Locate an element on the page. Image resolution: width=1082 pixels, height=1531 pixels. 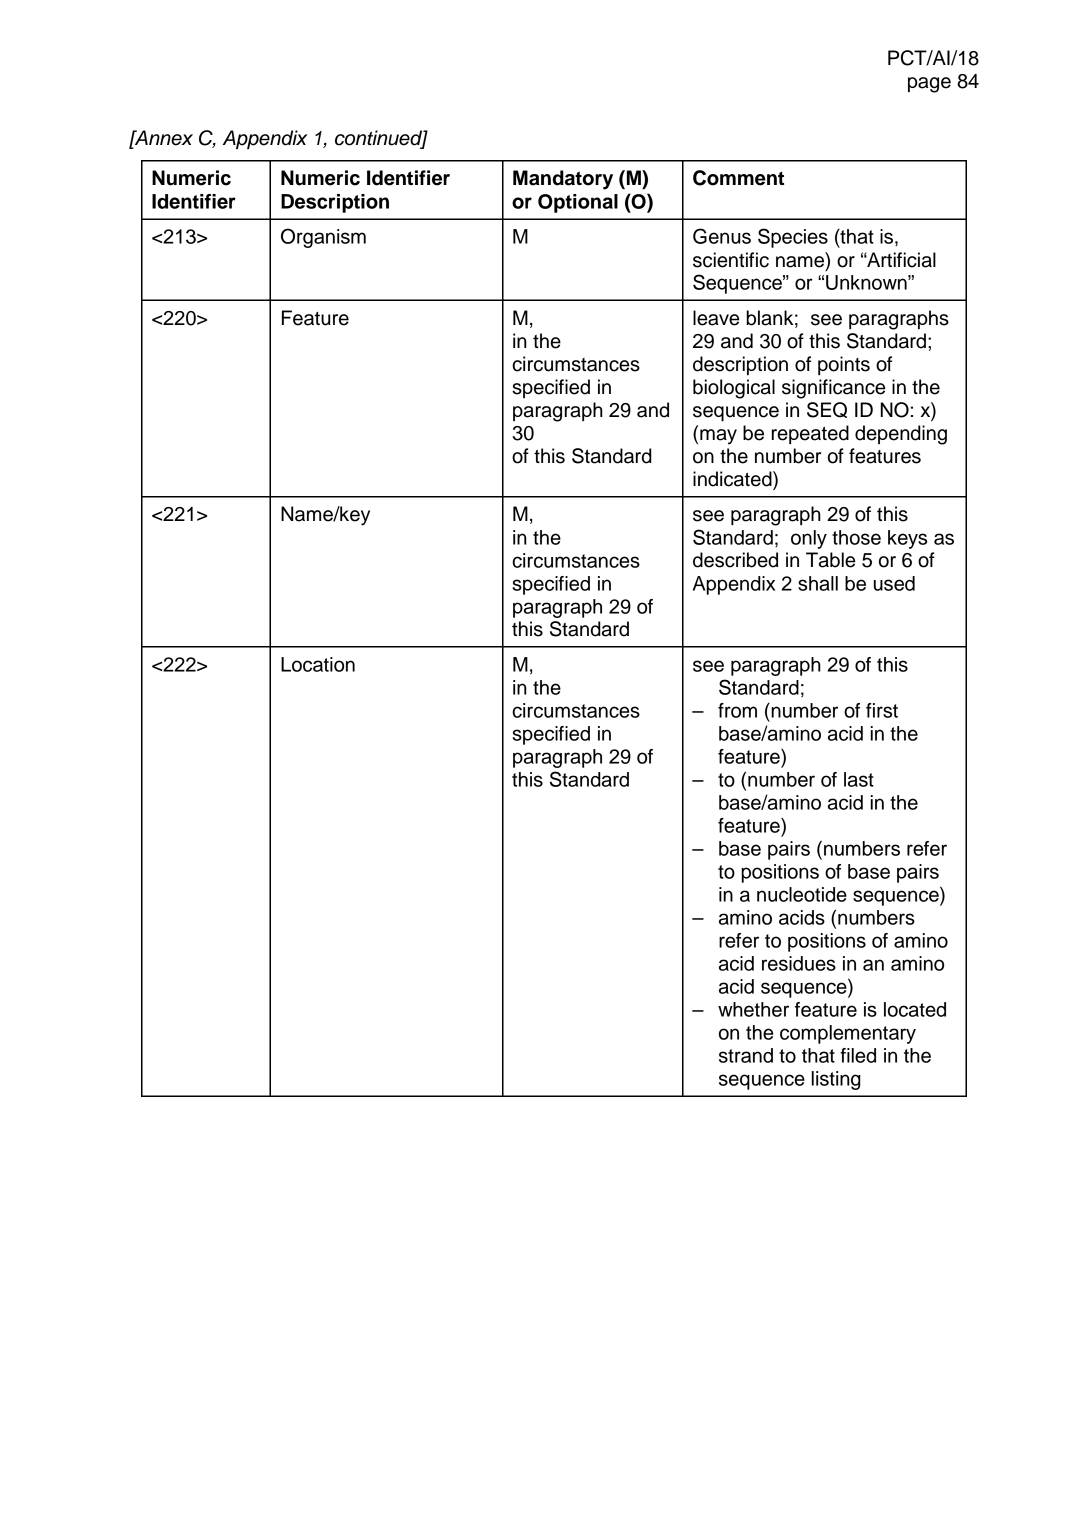
Optional is located at coordinates (578, 203).
